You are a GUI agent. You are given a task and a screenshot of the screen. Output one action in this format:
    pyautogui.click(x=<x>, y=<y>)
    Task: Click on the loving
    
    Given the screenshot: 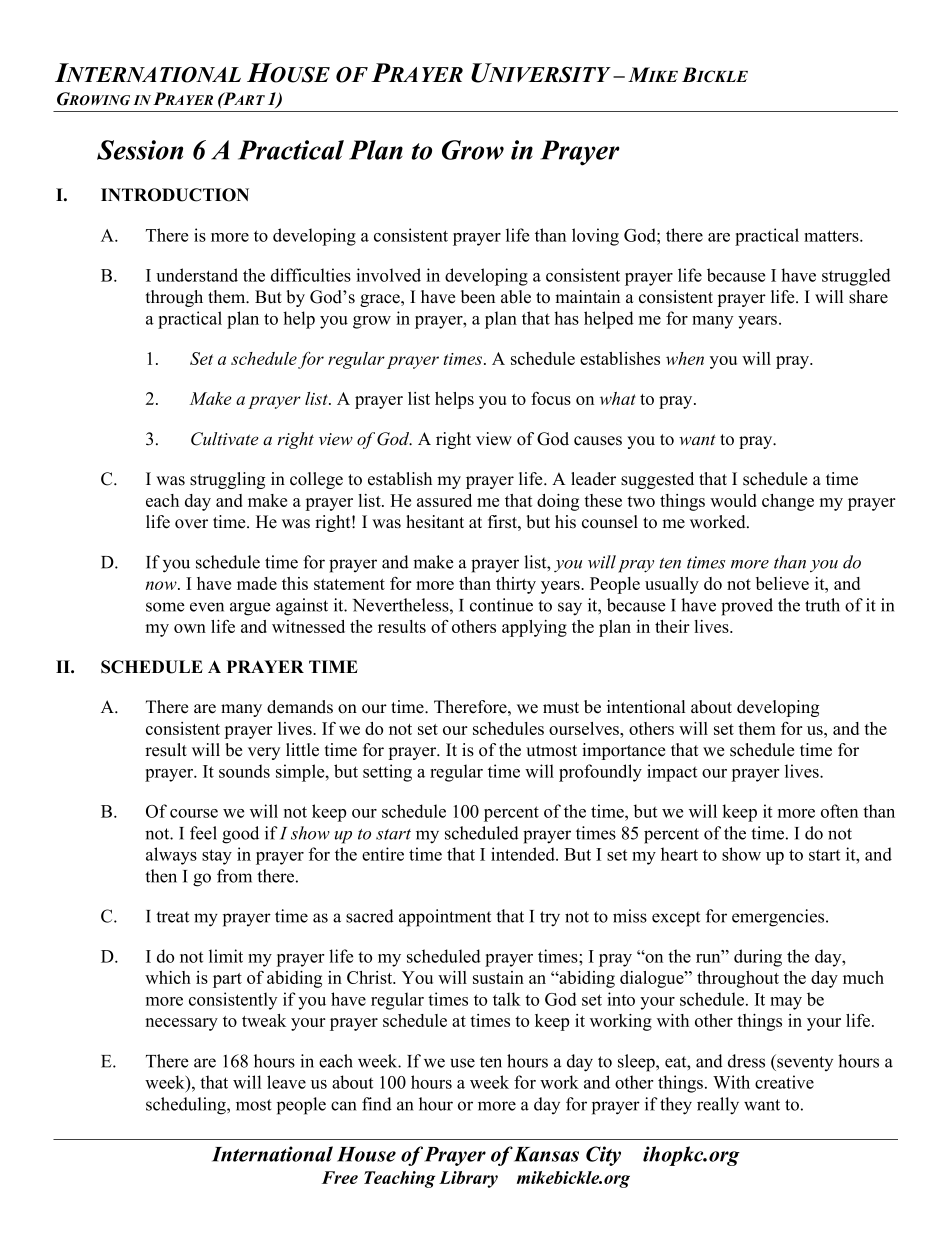 What is the action you would take?
    pyautogui.click(x=595, y=237)
